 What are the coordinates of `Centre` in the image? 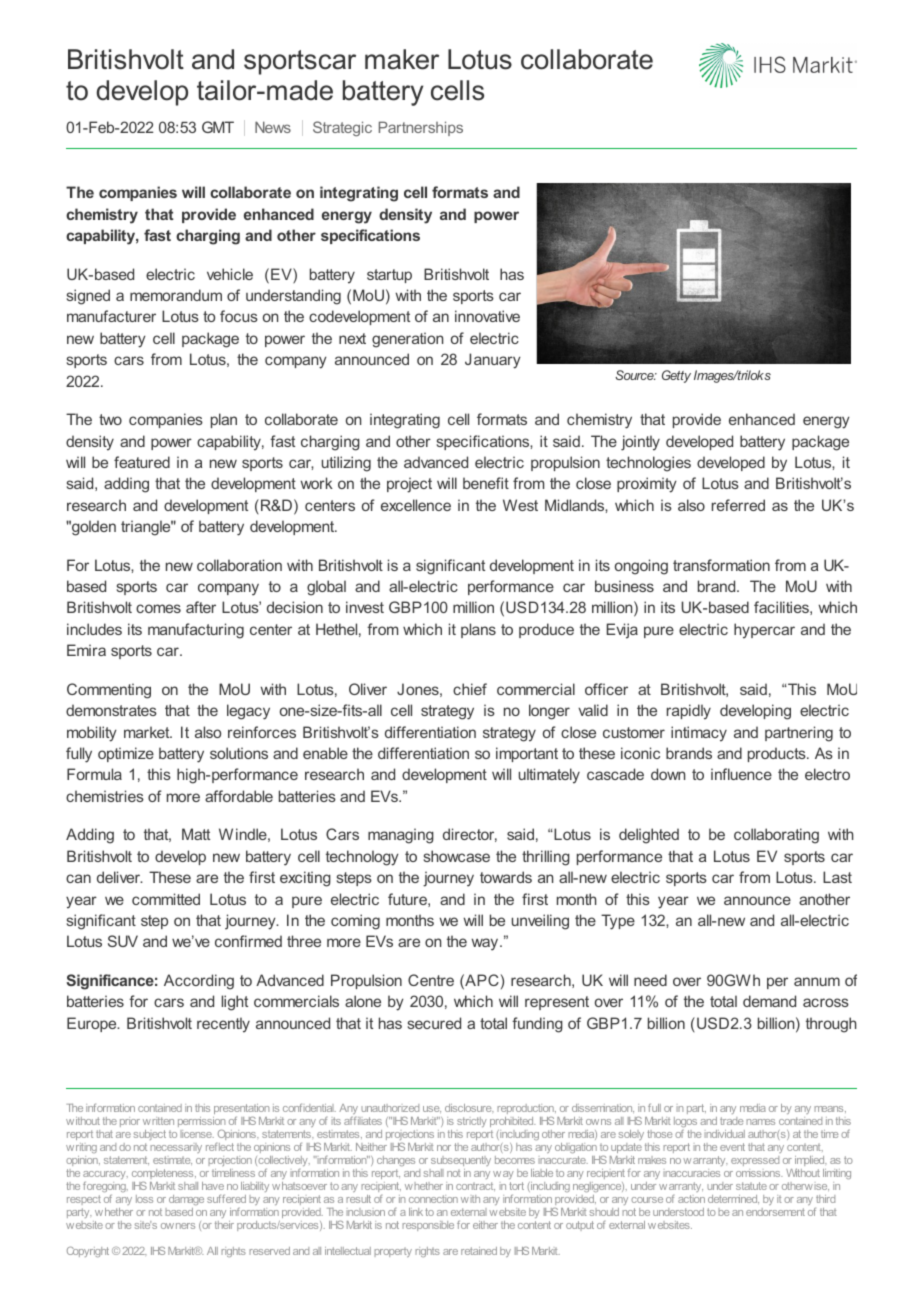 It's located at (431, 980).
